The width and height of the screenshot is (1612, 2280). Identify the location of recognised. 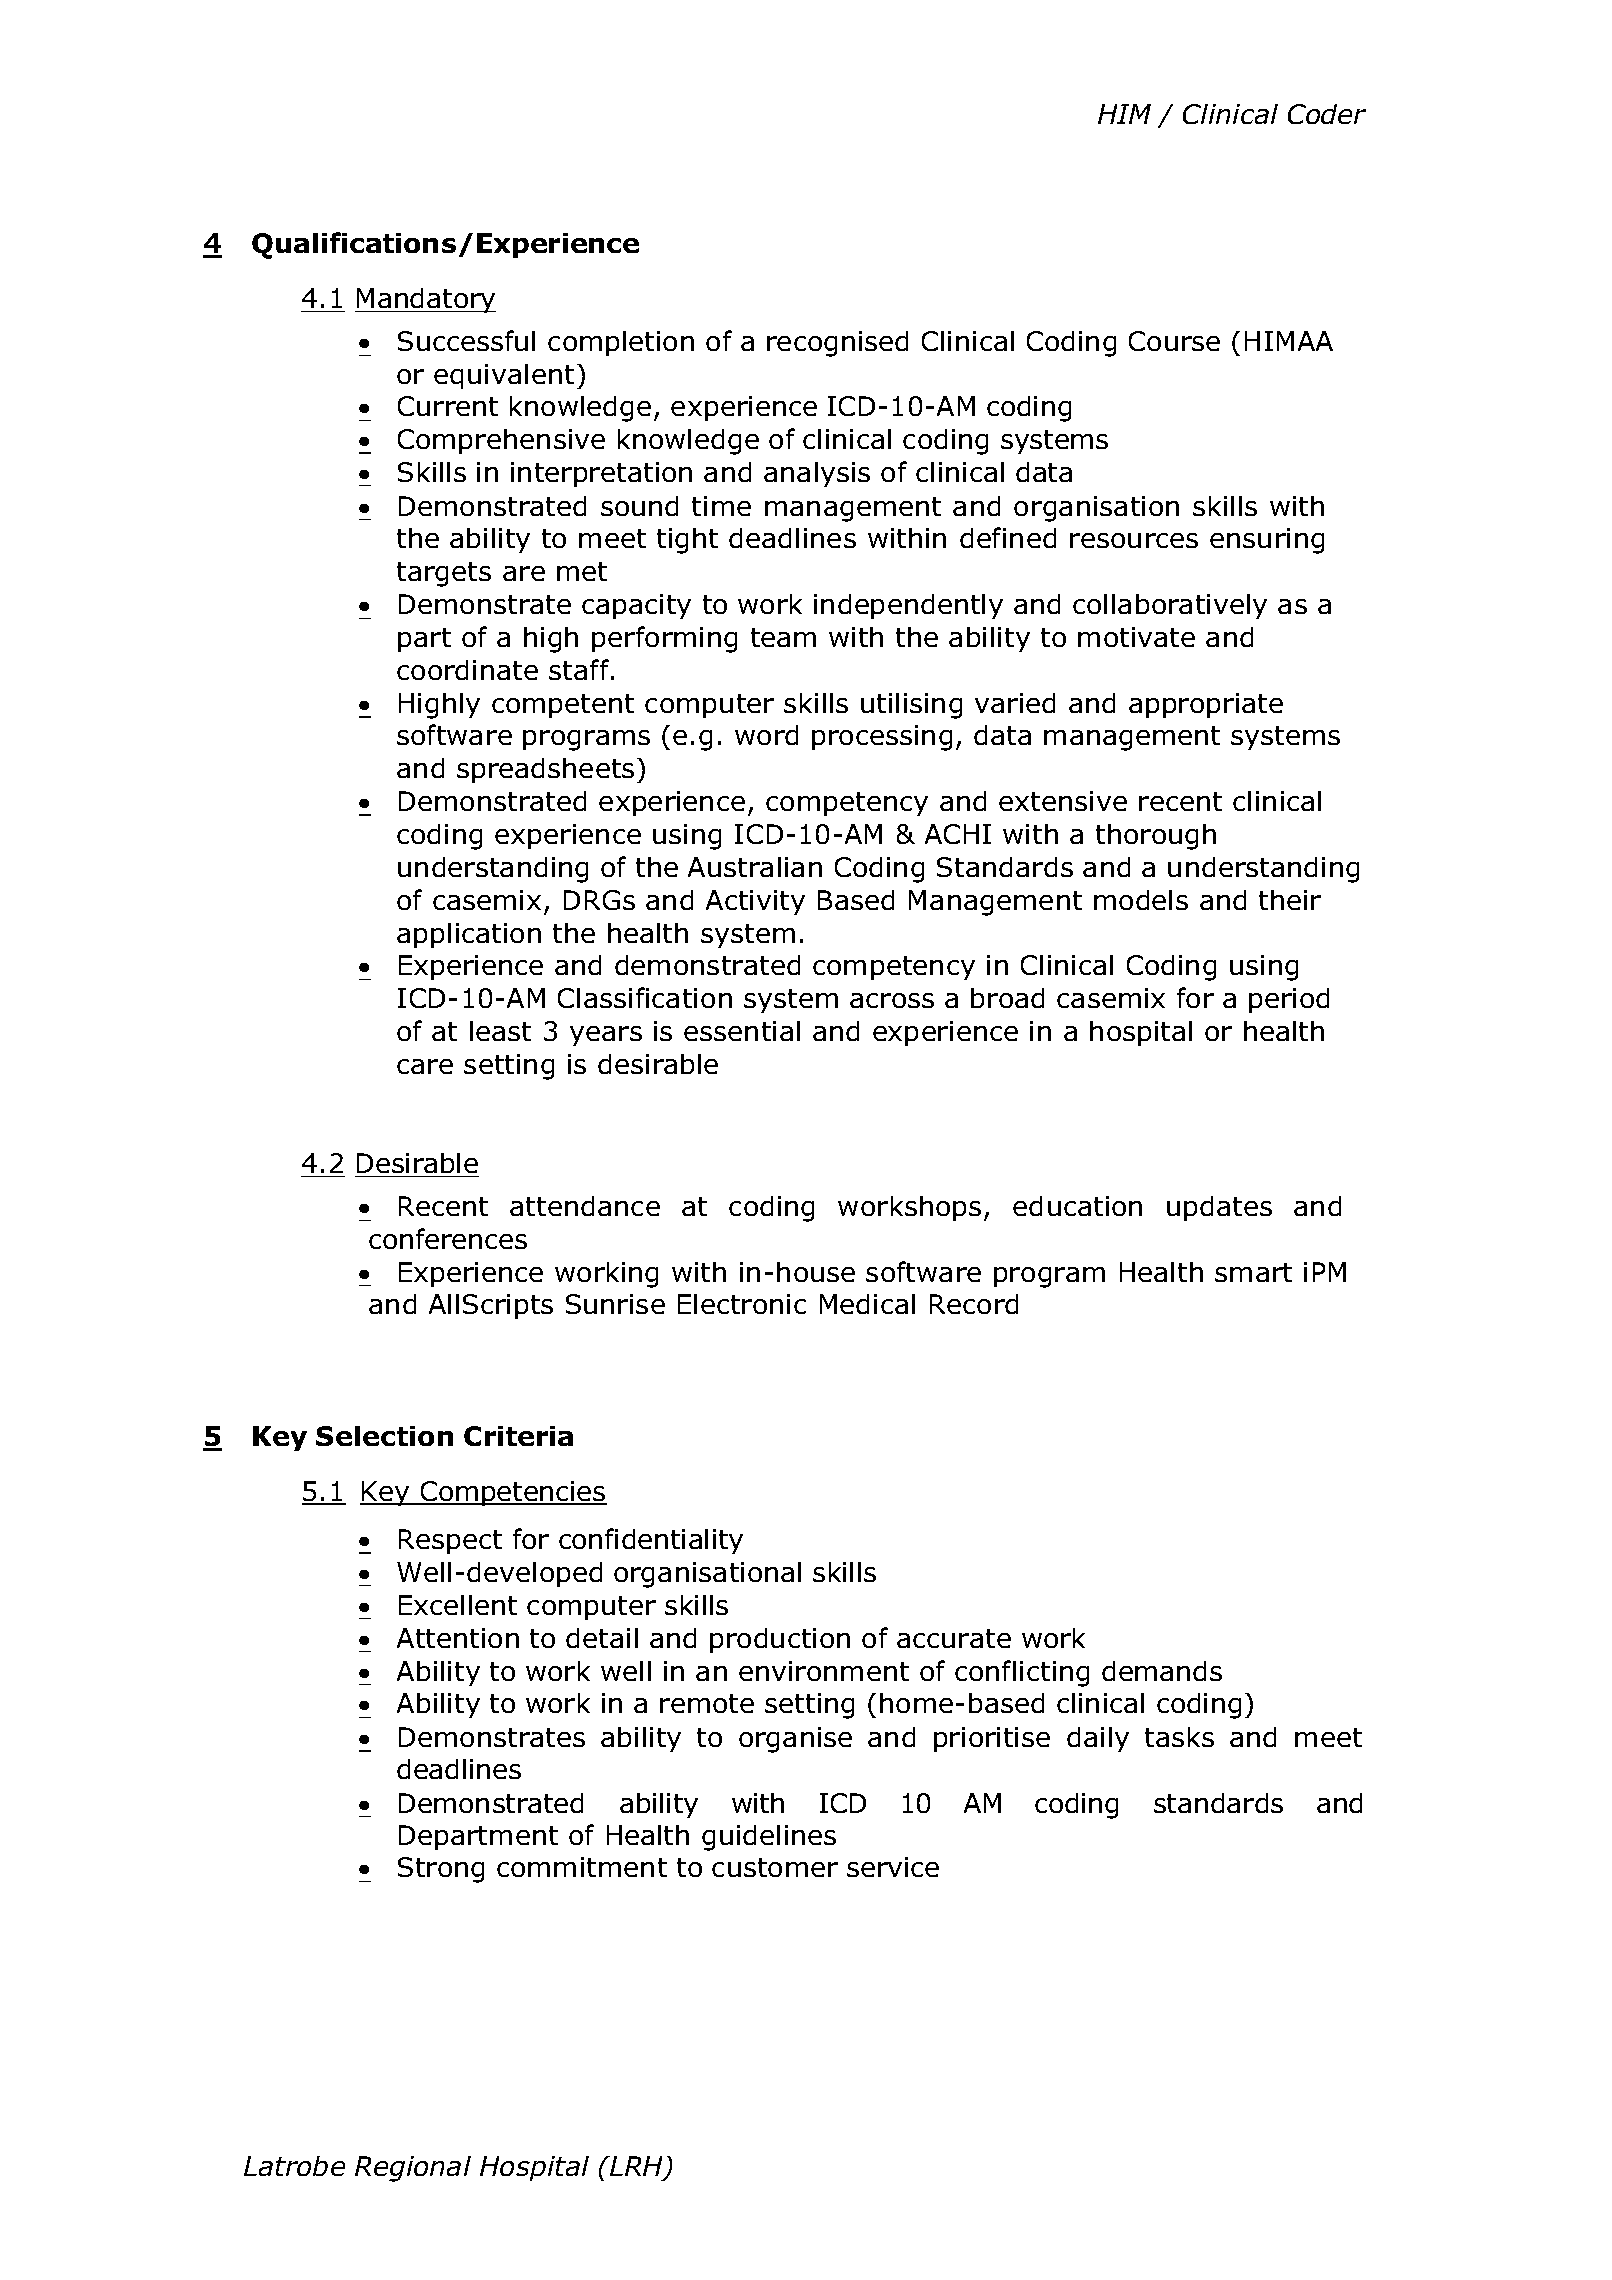
(837, 344).
